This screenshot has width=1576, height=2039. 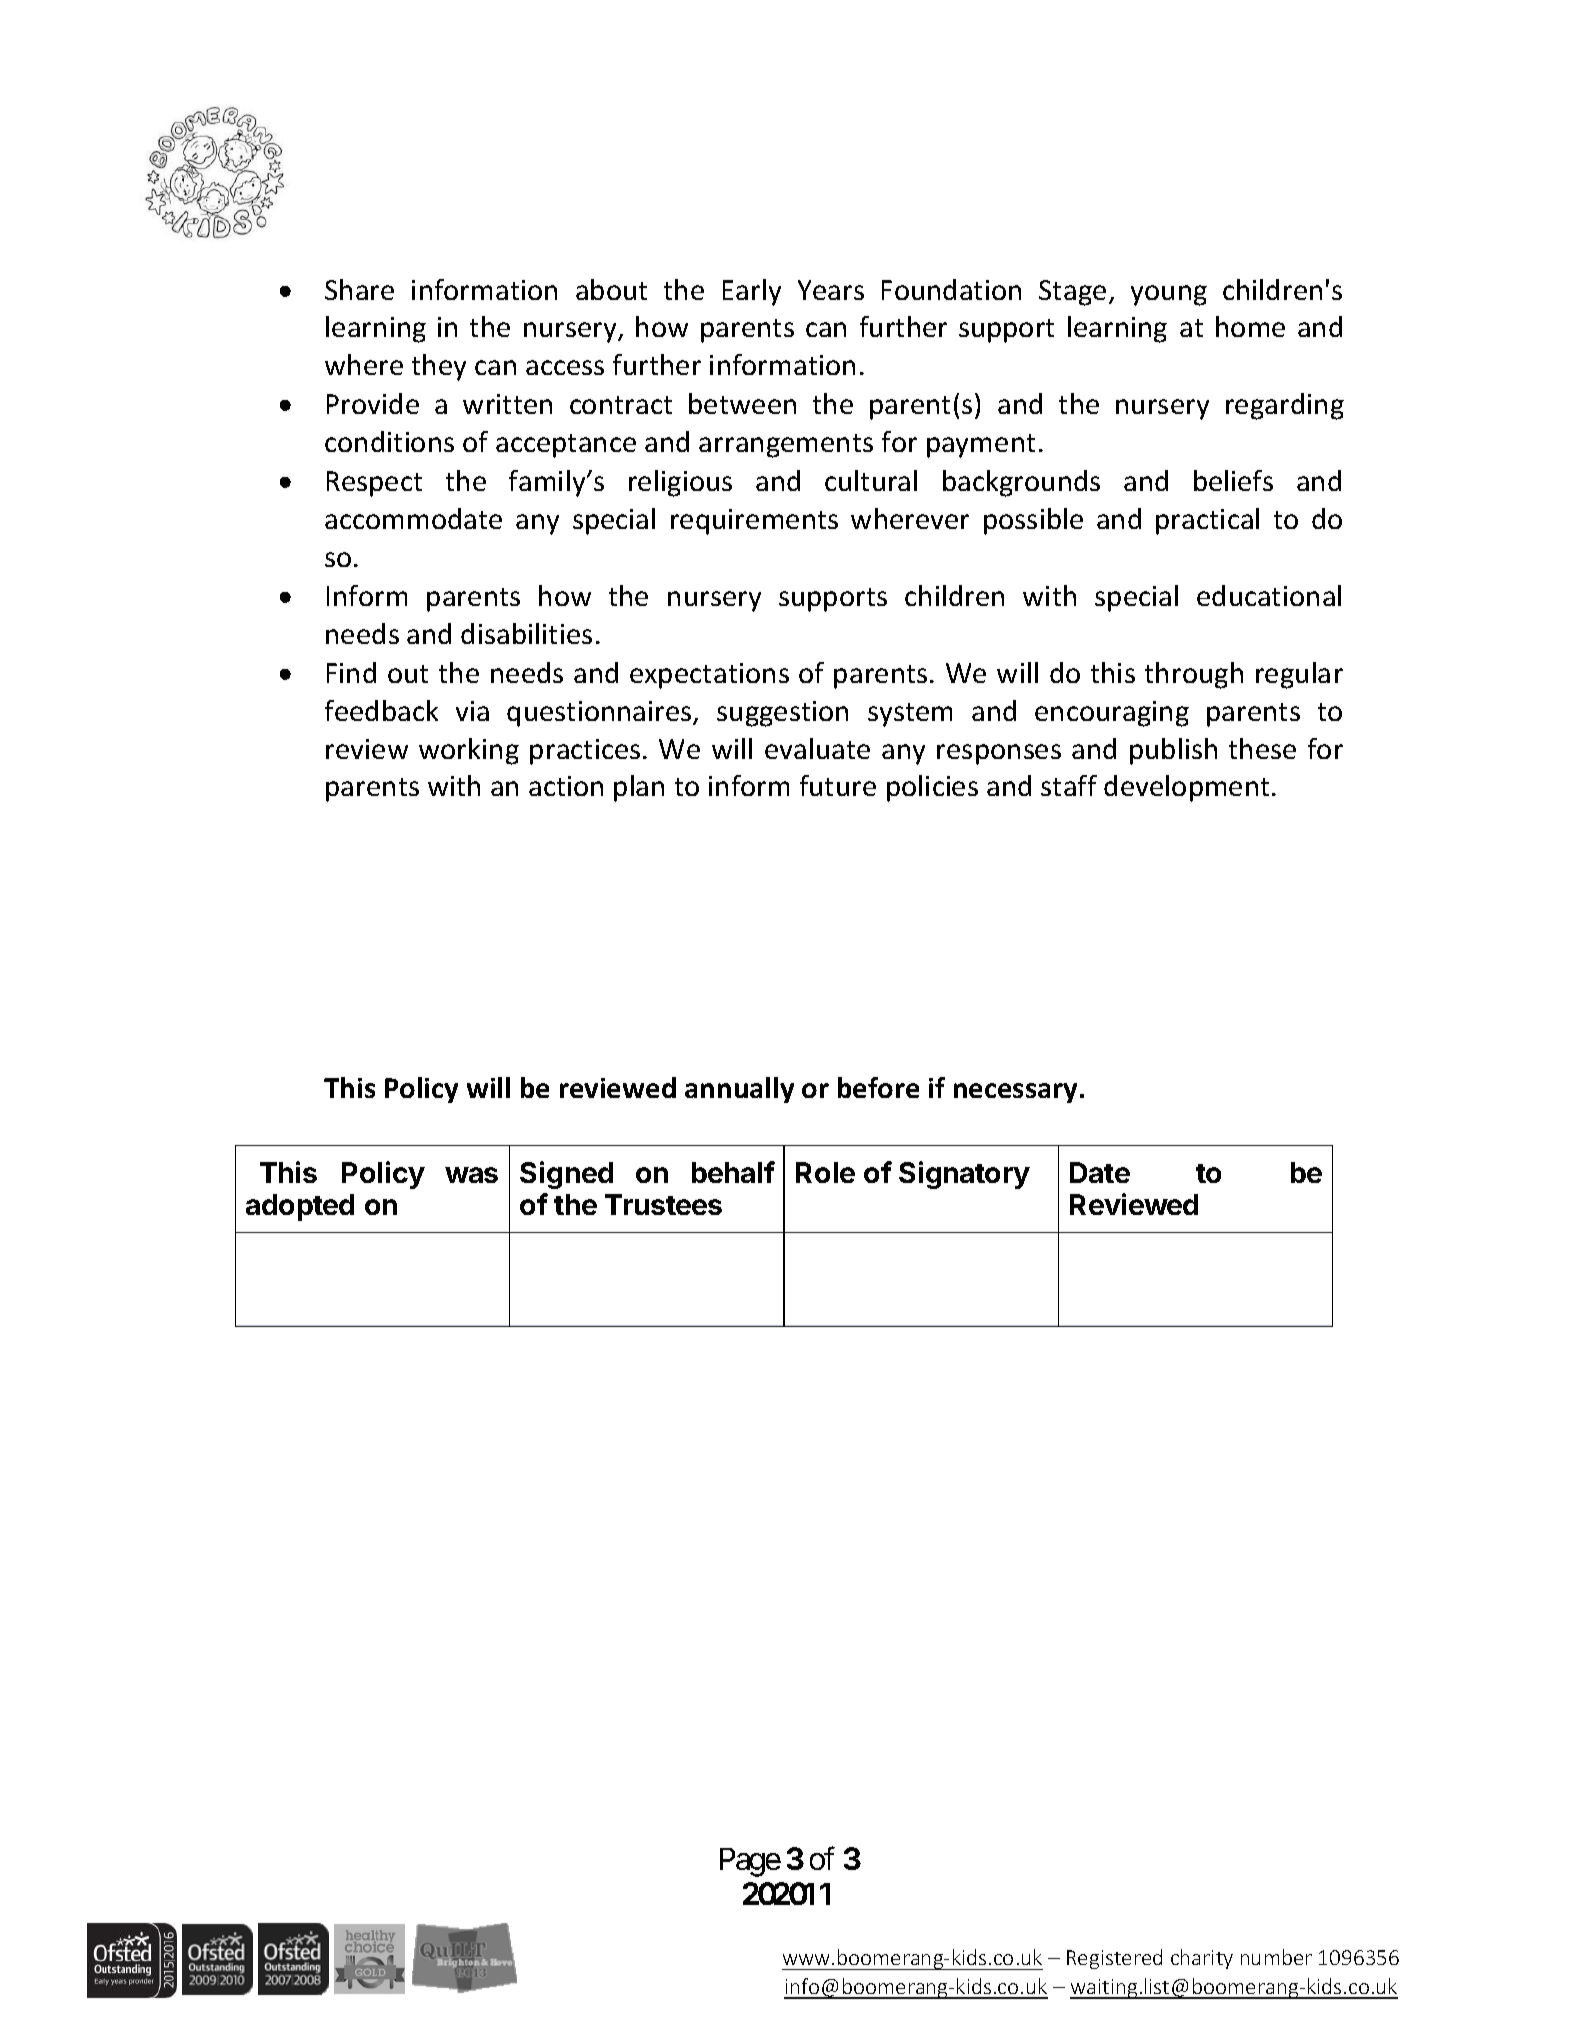 What do you see at coordinates (1276, 1957) in the screenshot?
I see `number` at bounding box center [1276, 1957].
